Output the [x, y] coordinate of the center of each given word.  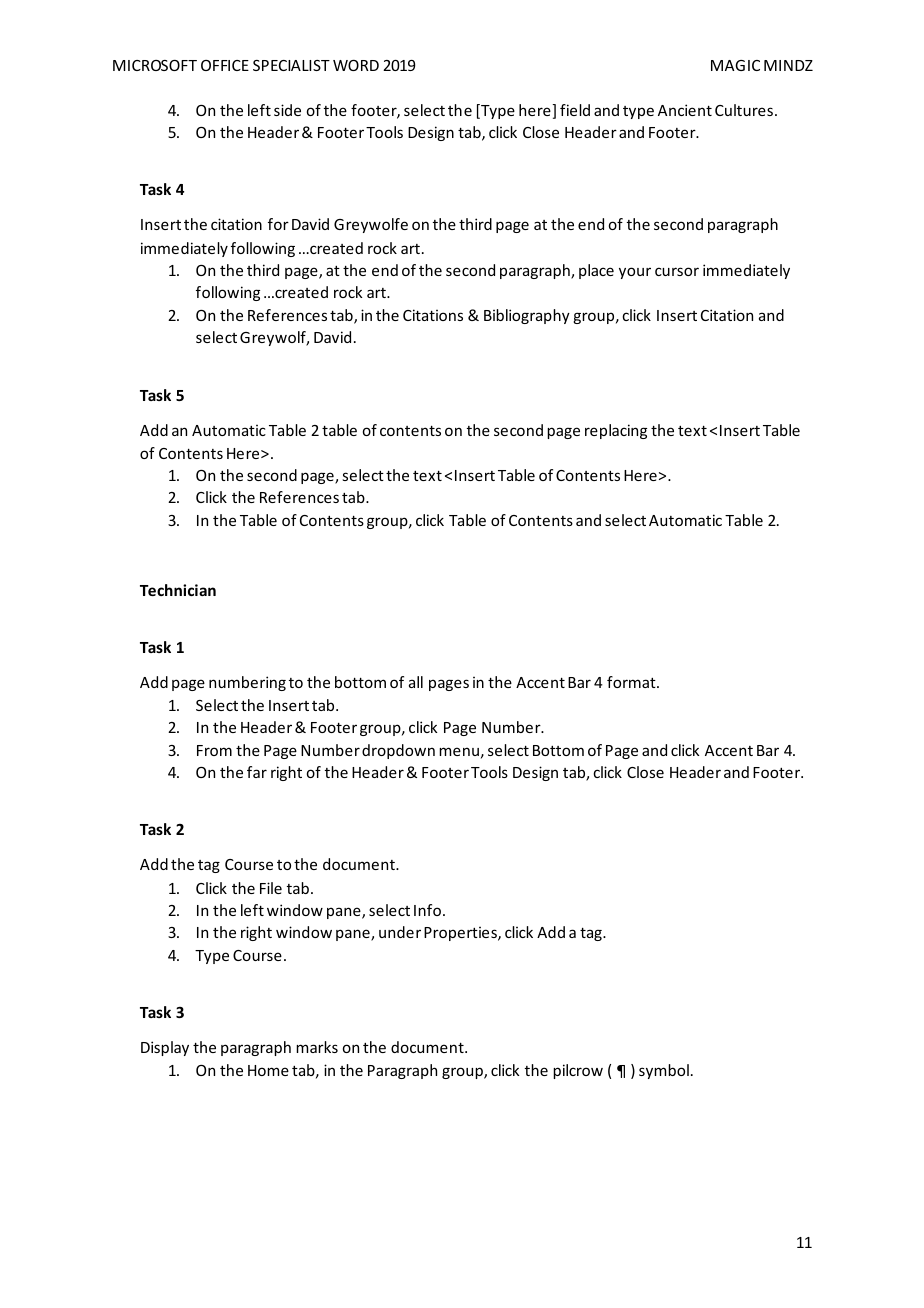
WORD [356, 65]
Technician [178, 590]
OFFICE [225, 65]
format [632, 682]
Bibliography [527, 316]
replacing [616, 431]
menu [459, 751]
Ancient [685, 110]
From [214, 750]
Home [268, 1070]
